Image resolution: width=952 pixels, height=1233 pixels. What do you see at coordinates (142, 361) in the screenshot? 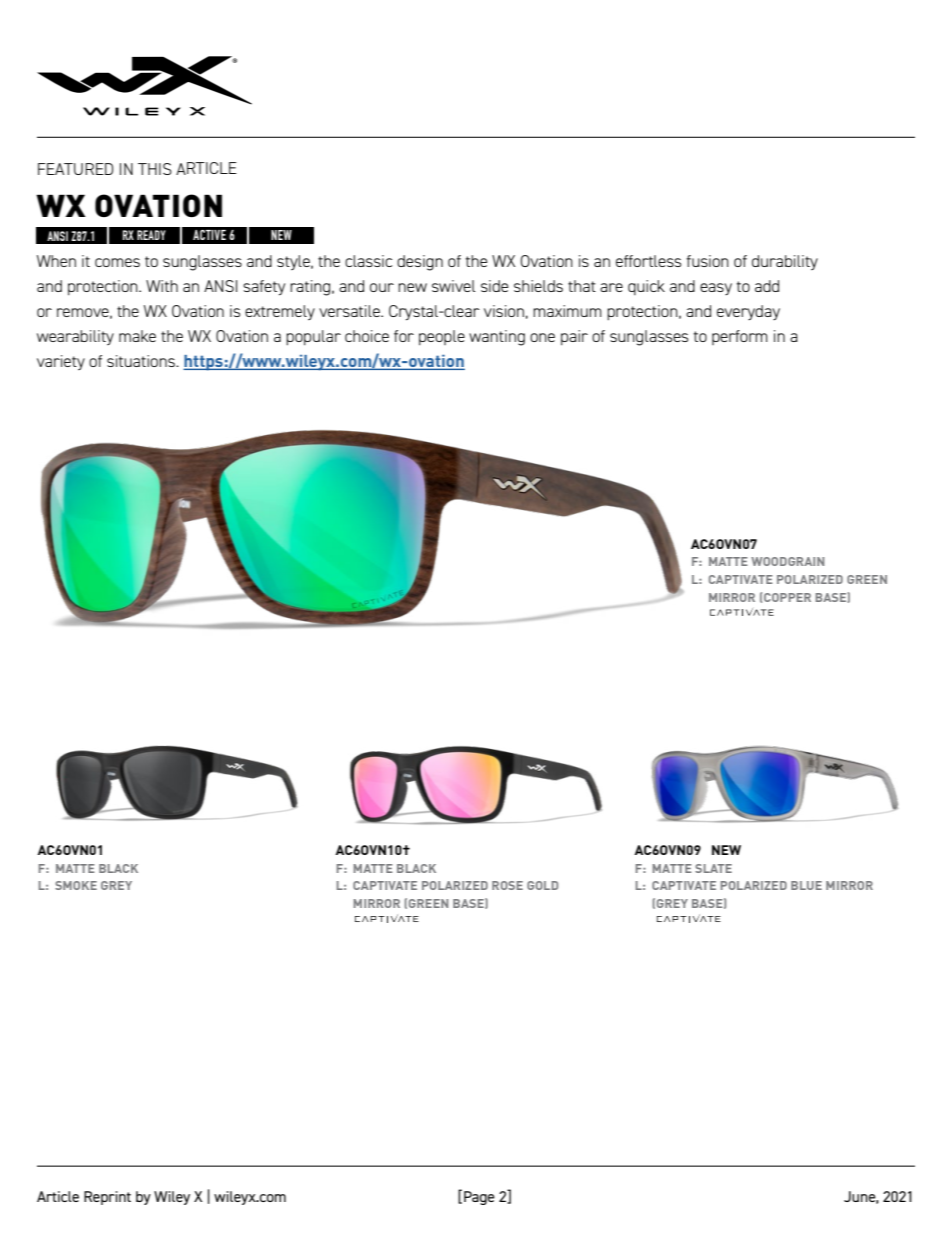
I see `situations` at bounding box center [142, 361].
